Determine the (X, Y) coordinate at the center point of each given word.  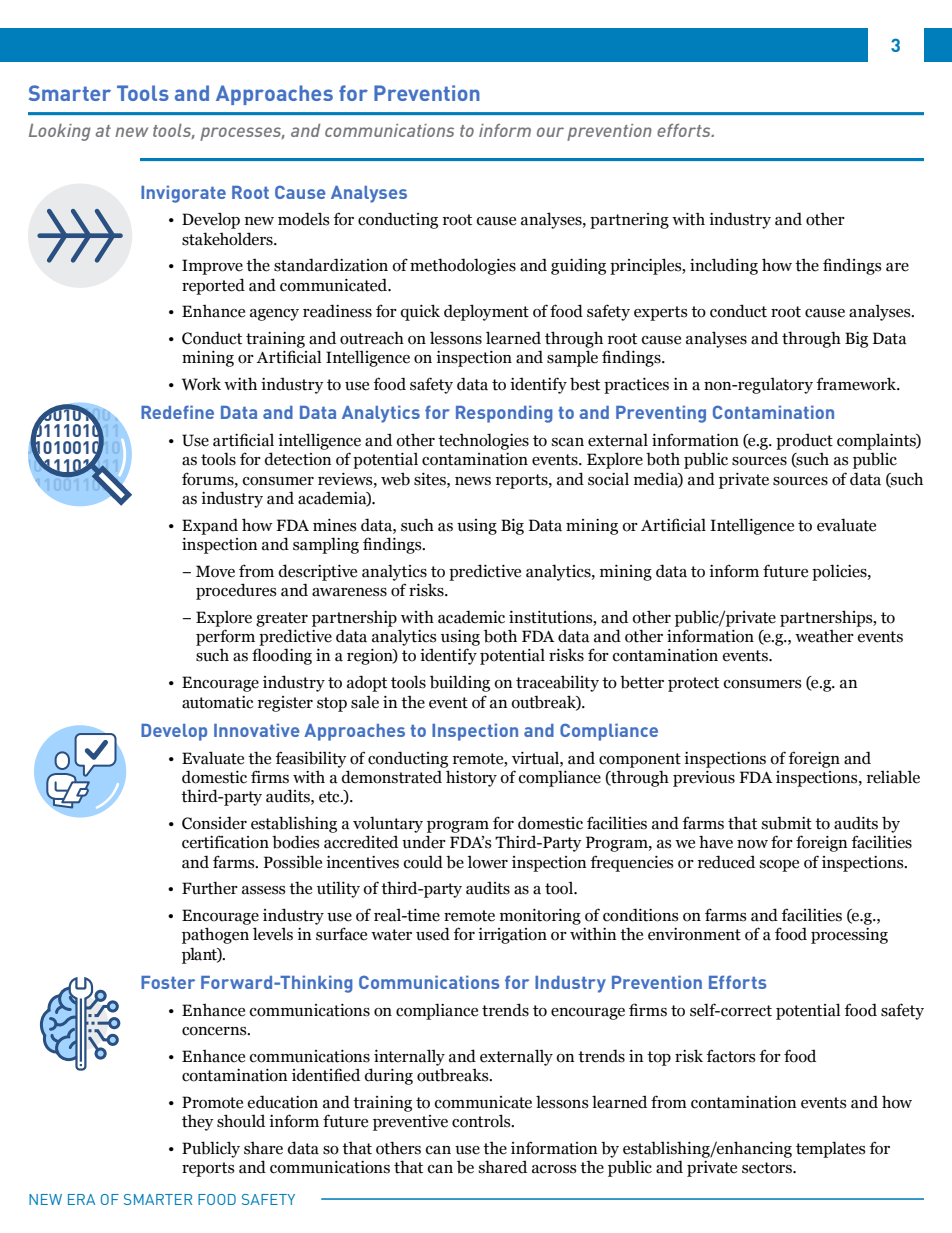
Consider (214, 823)
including (724, 266)
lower (487, 862)
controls (482, 1121)
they (198, 1123)
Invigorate (183, 194)
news (473, 481)
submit (787, 823)
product (804, 441)
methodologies (463, 266)
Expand (210, 526)
